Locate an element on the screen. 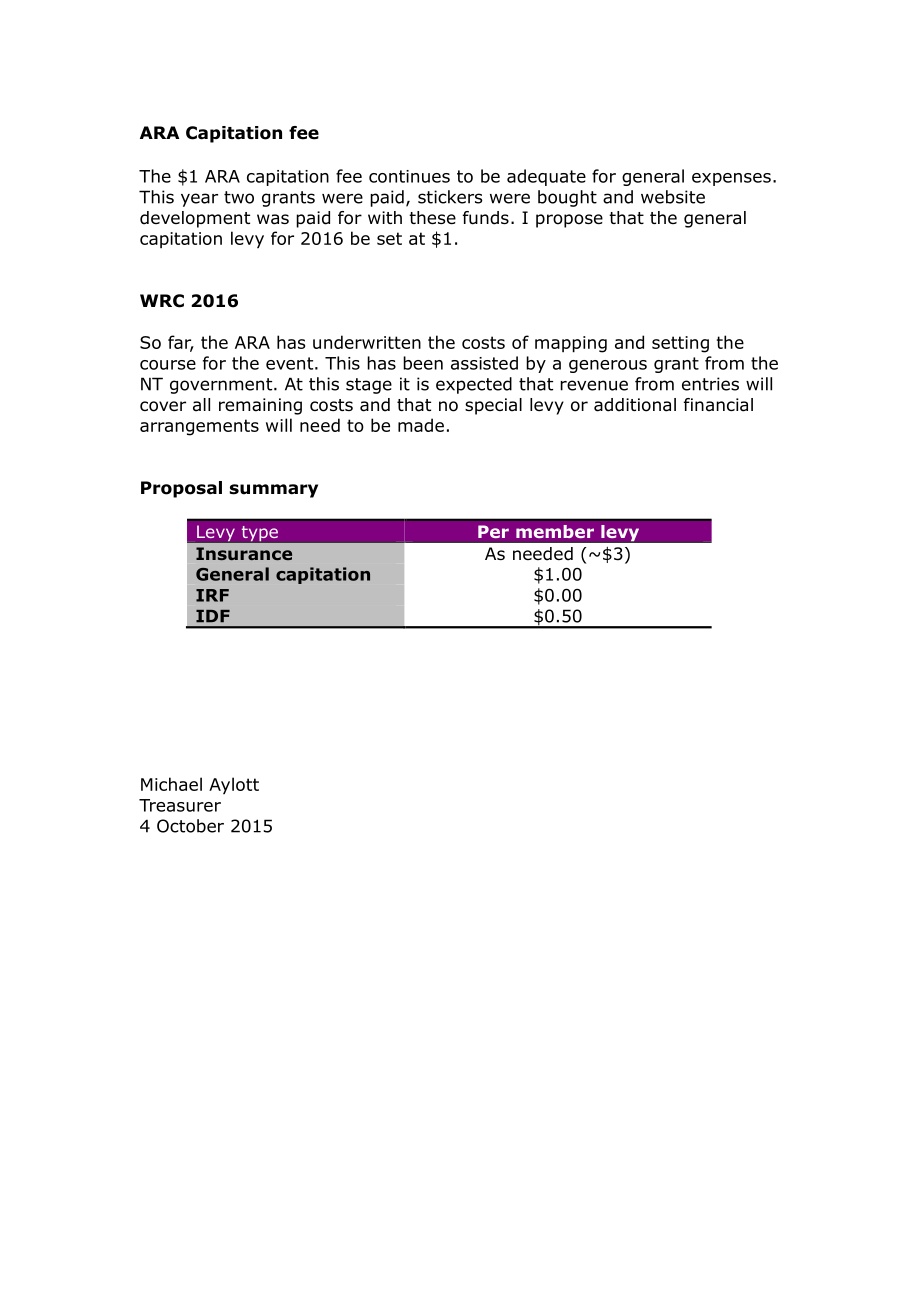 The image size is (924, 1308). setting is located at coordinates (680, 344).
